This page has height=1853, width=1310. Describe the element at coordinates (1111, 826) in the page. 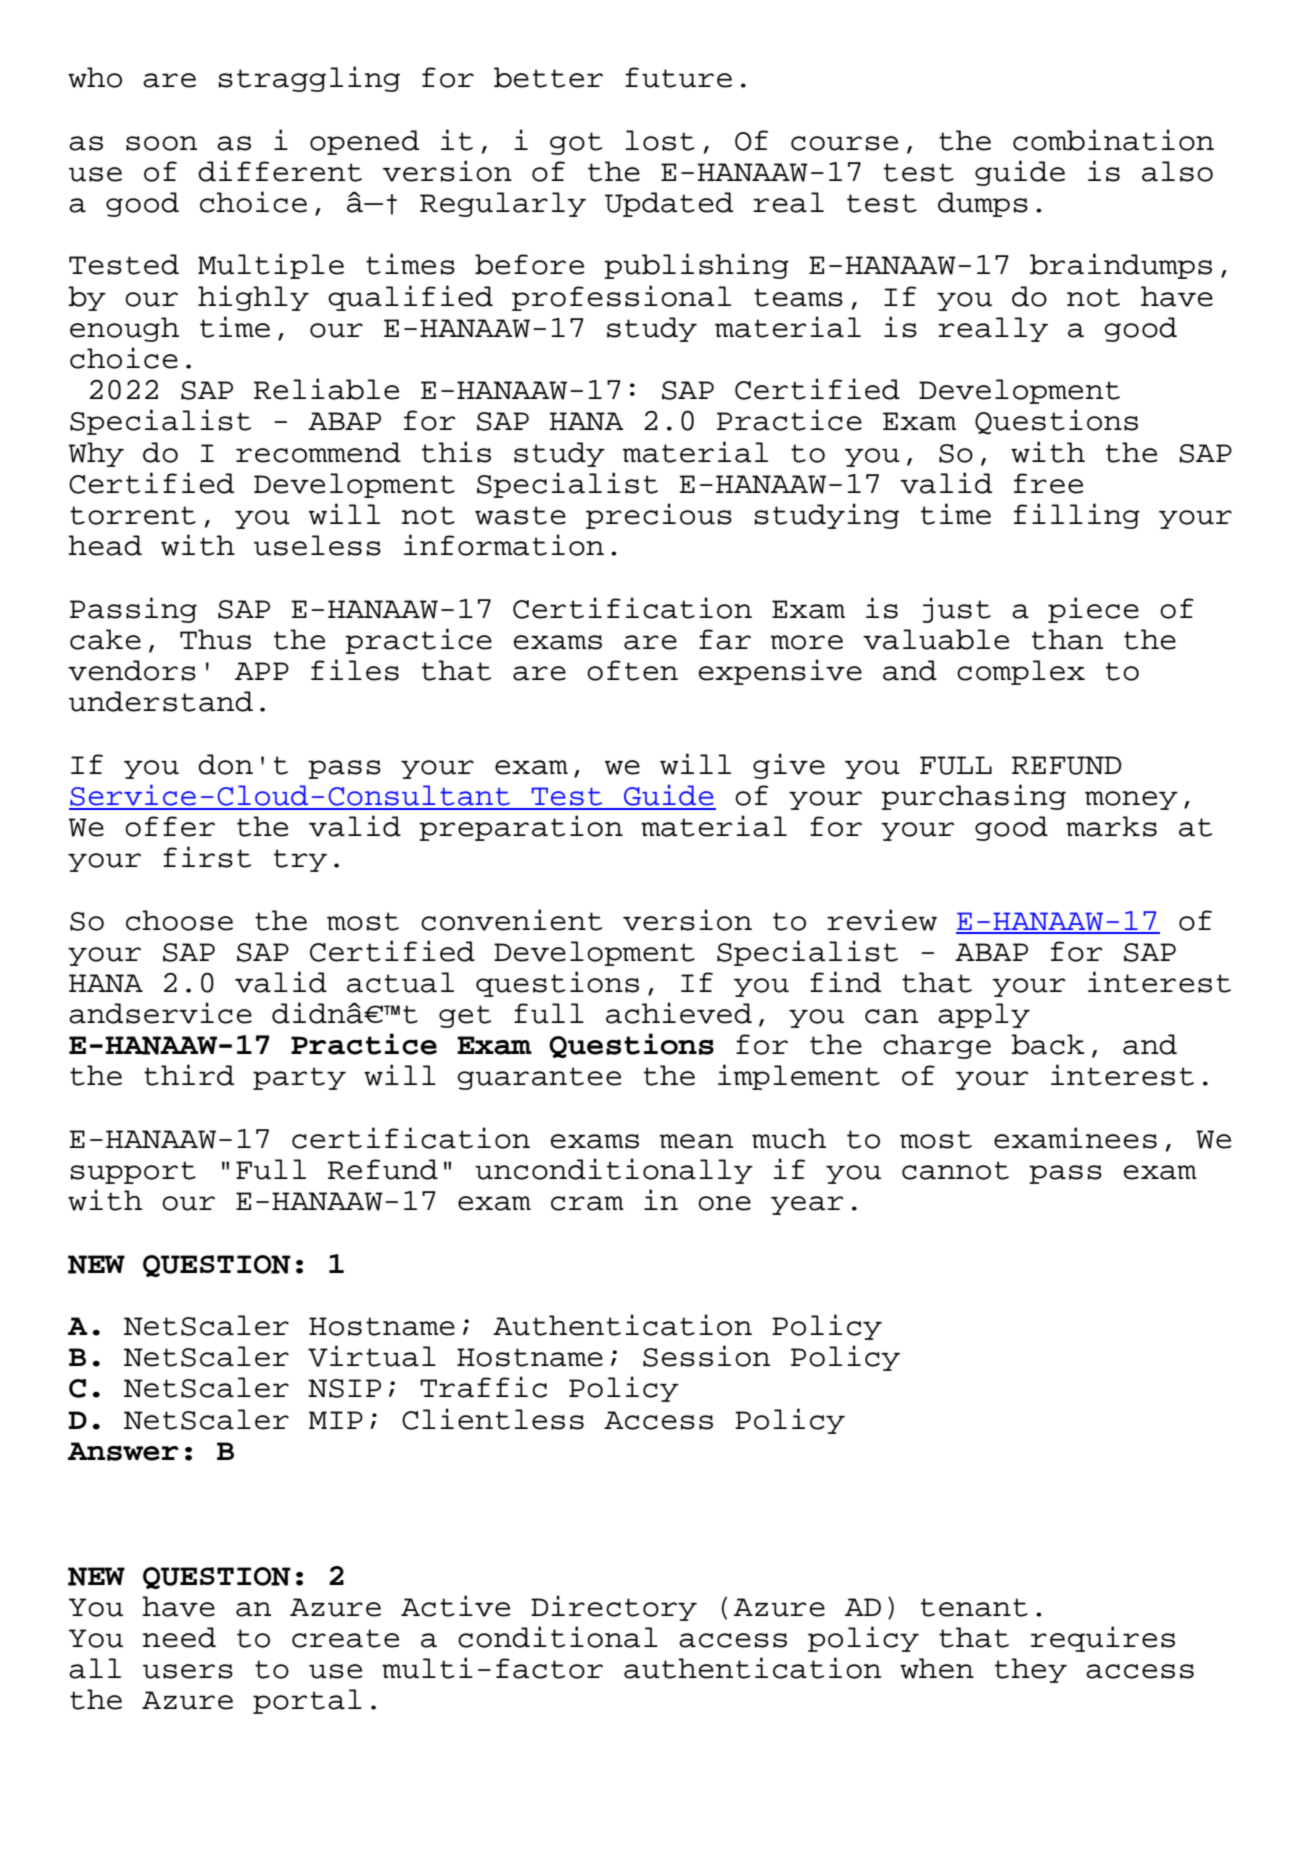

I see `marks` at that location.
